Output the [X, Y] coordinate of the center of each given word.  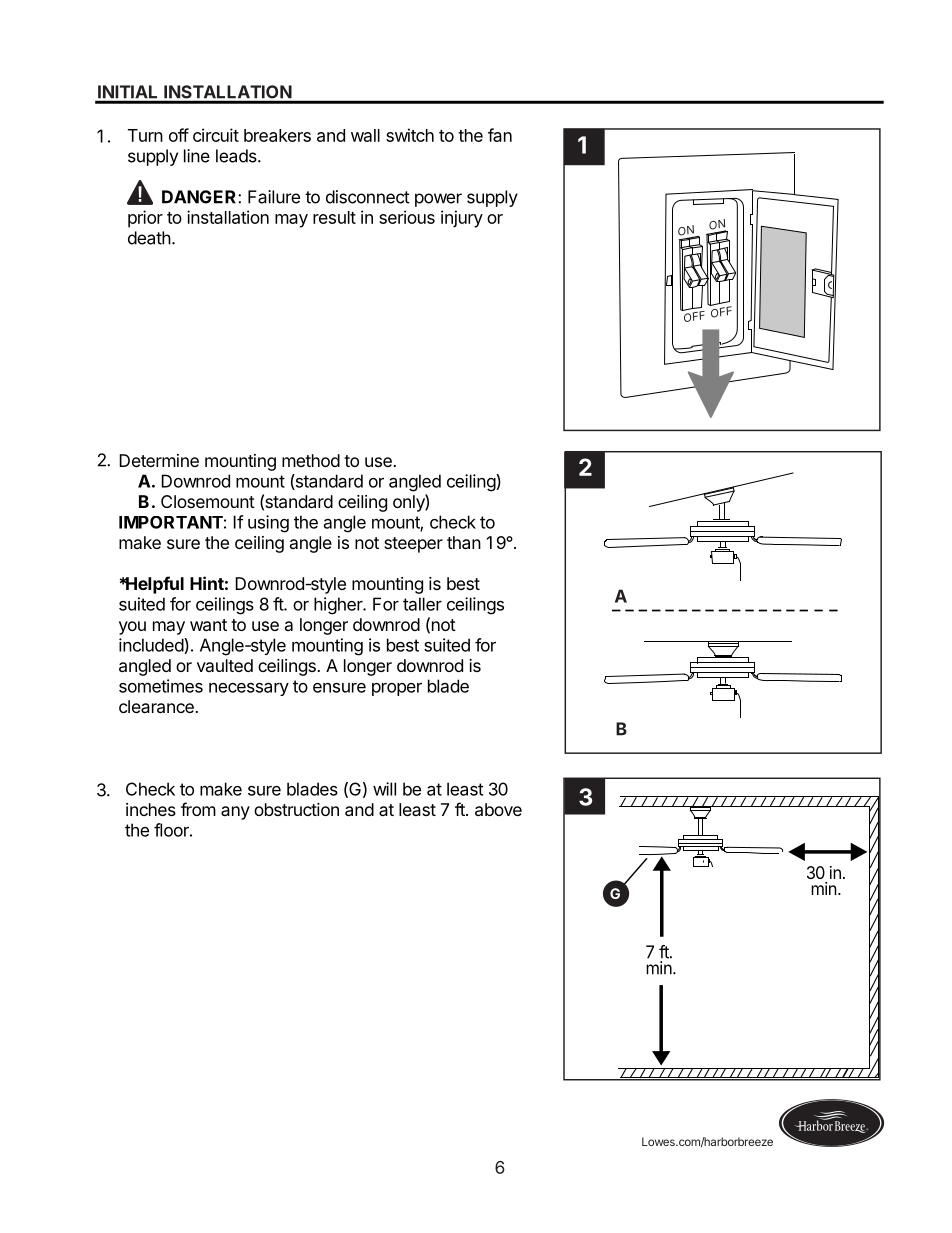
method [311, 460]
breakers [277, 135]
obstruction [296, 809]
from [198, 809]
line [197, 156]
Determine [159, 460]
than [464, 542]
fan [500, 135]
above [498, 809]
